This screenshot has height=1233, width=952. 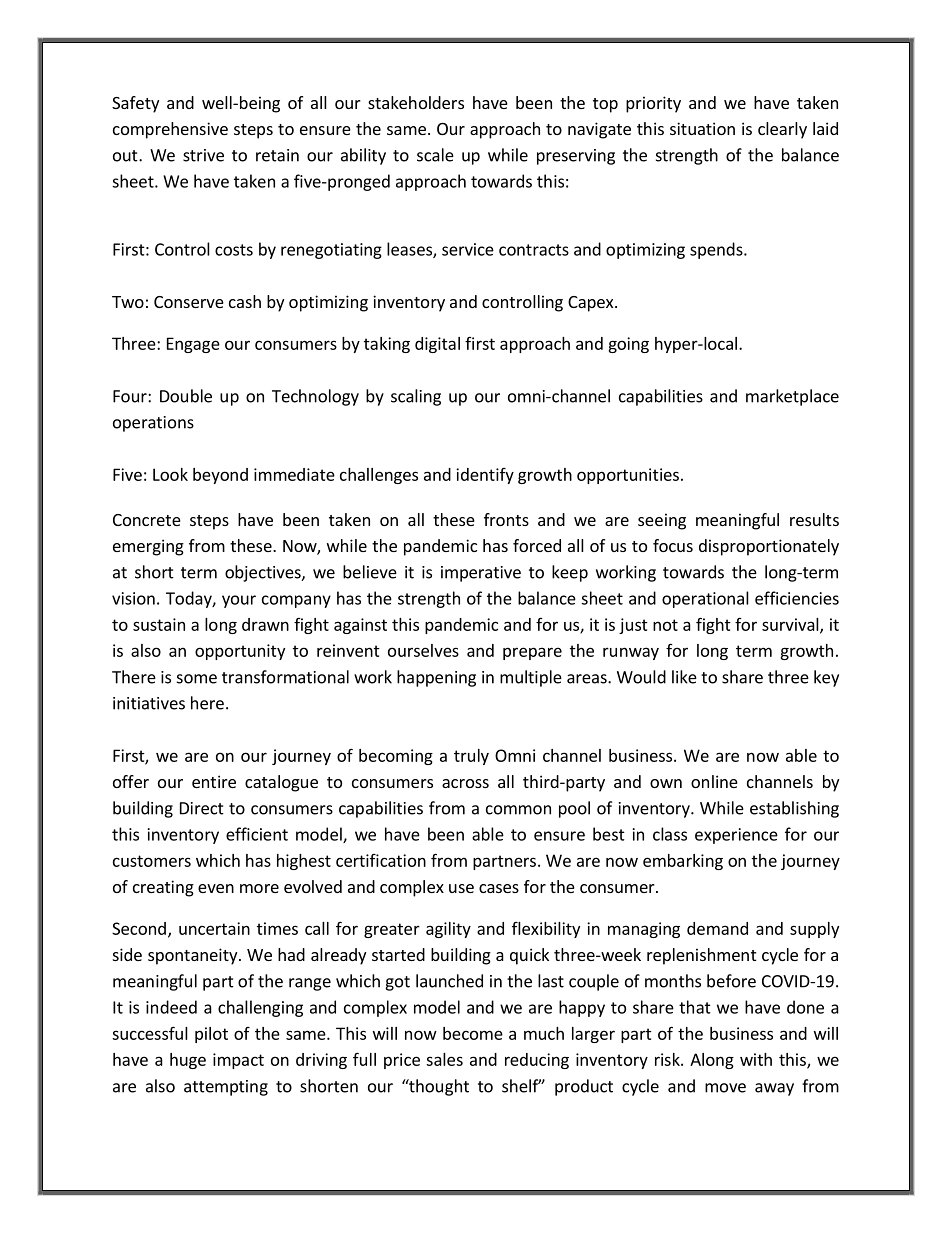 I want to click on clearly, so click(x=782, y=130).
